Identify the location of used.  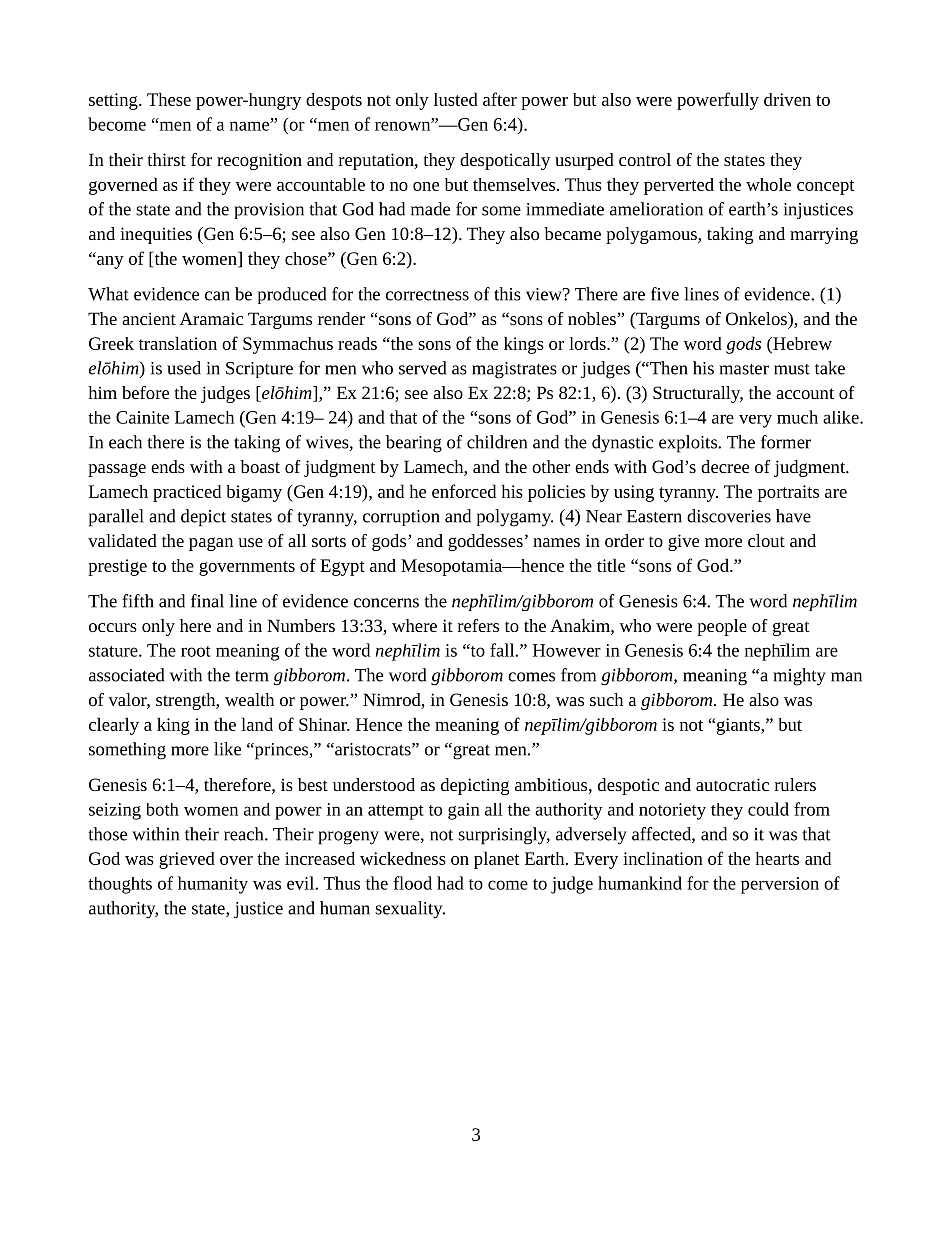
(184, 368).
